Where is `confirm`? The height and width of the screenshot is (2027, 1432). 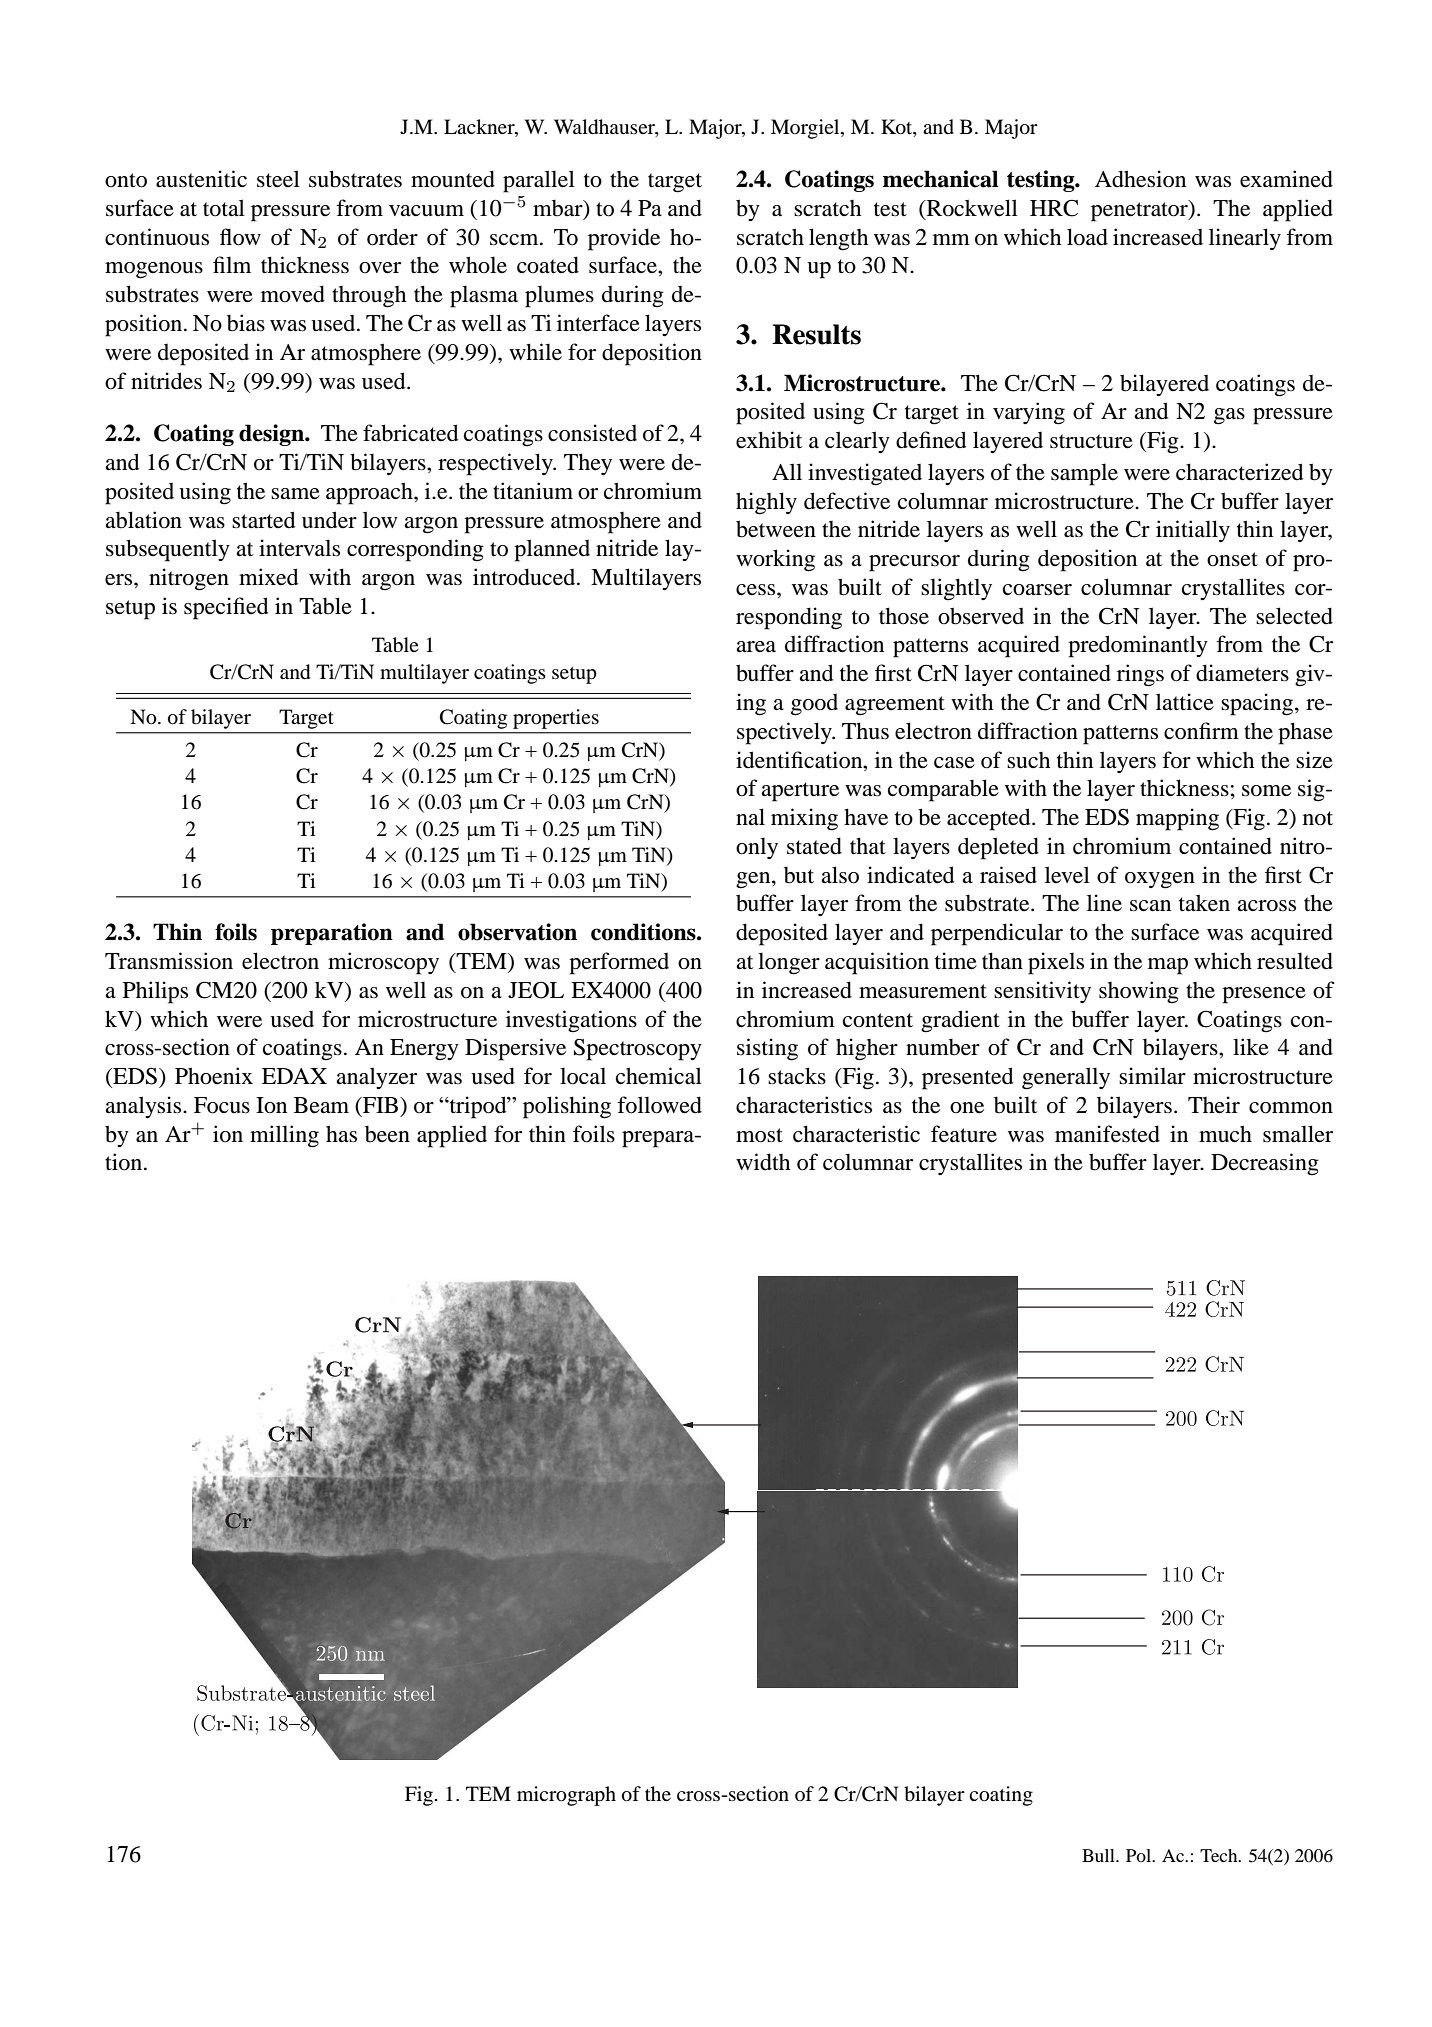 confirm is located at coordinates (1201, 731).
